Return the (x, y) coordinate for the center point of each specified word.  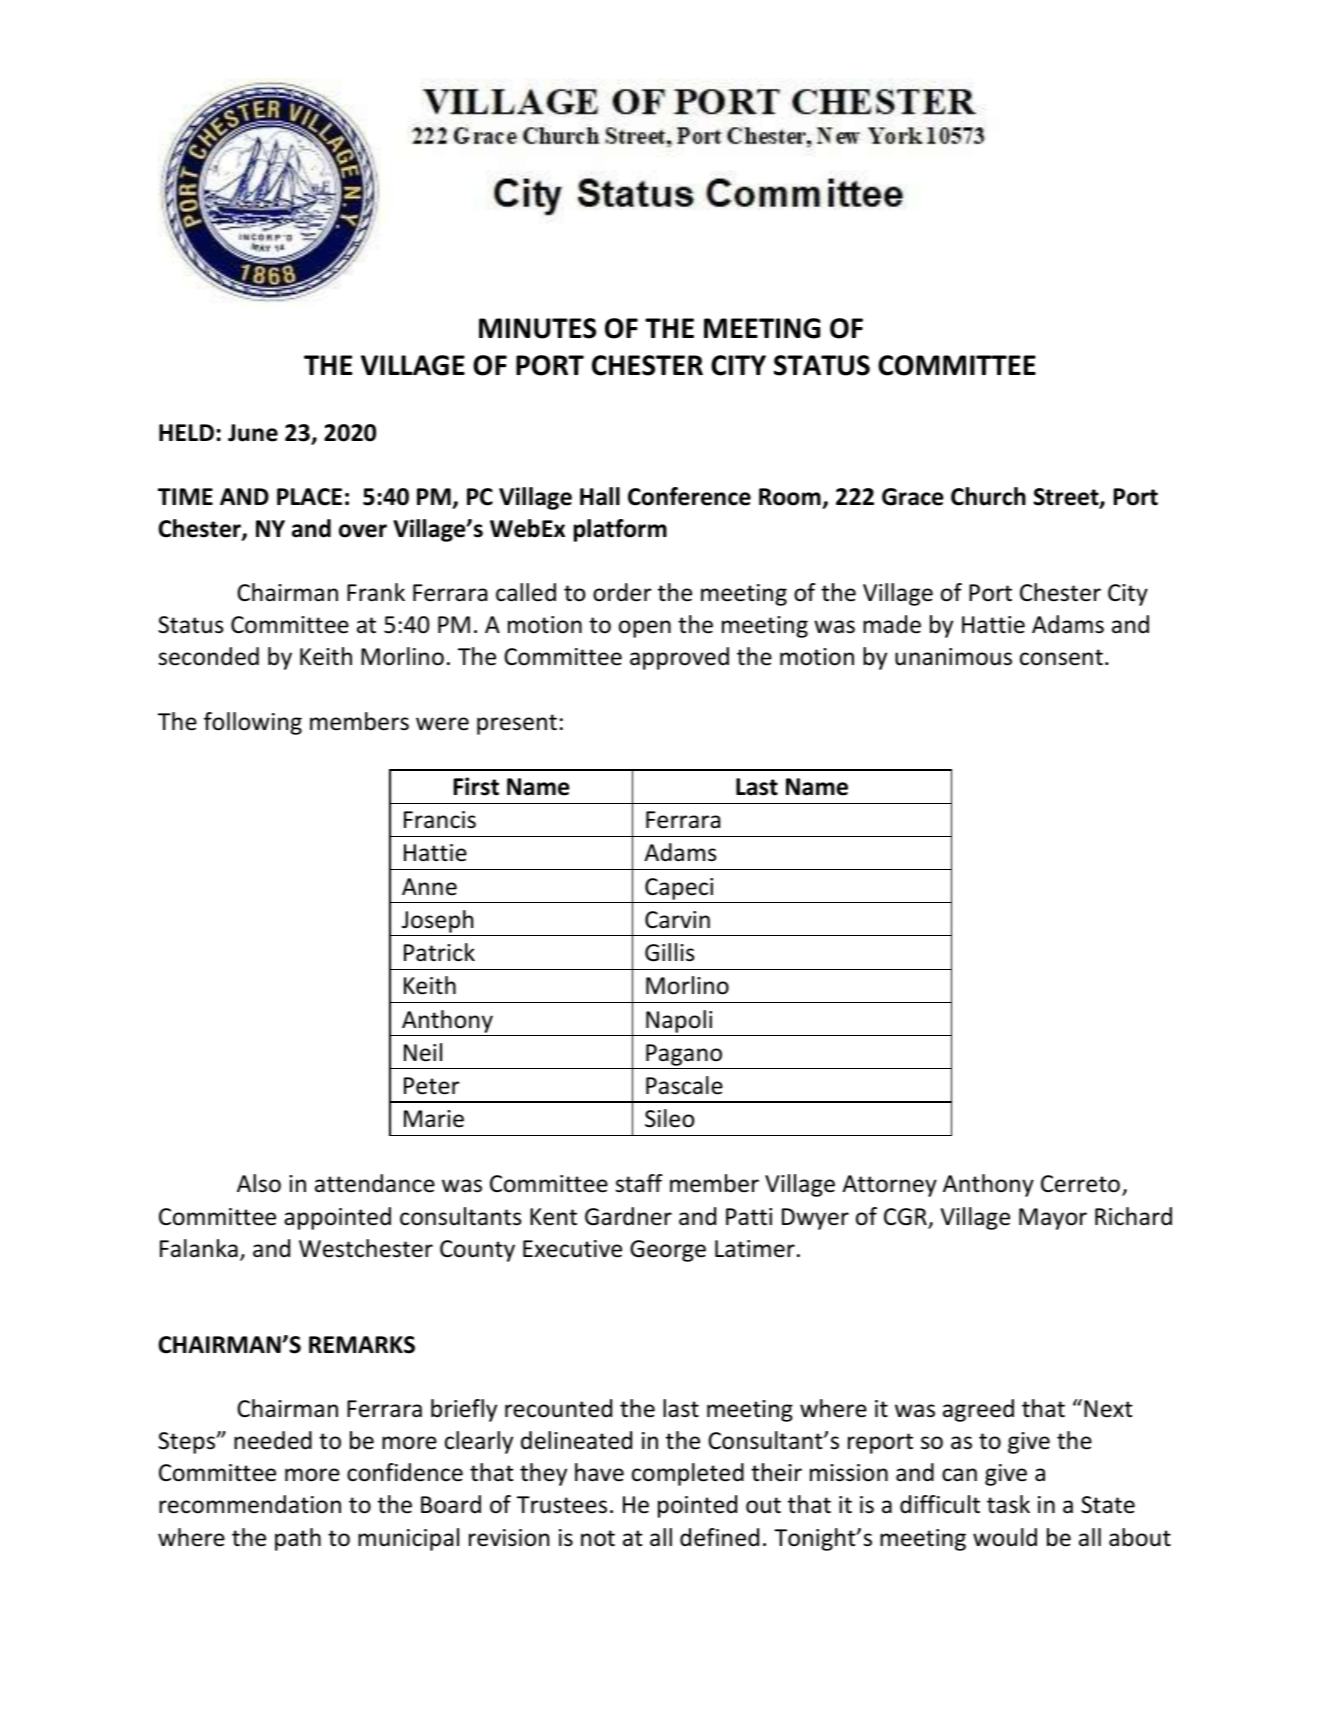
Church (988, 496)
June (253, 433)
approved (679, 658)
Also (259, 1183)
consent (1061, 657)
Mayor (1053, 1219)
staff (639, 1183)
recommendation (250, 1504)
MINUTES (537, 328)
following (253, 723)
